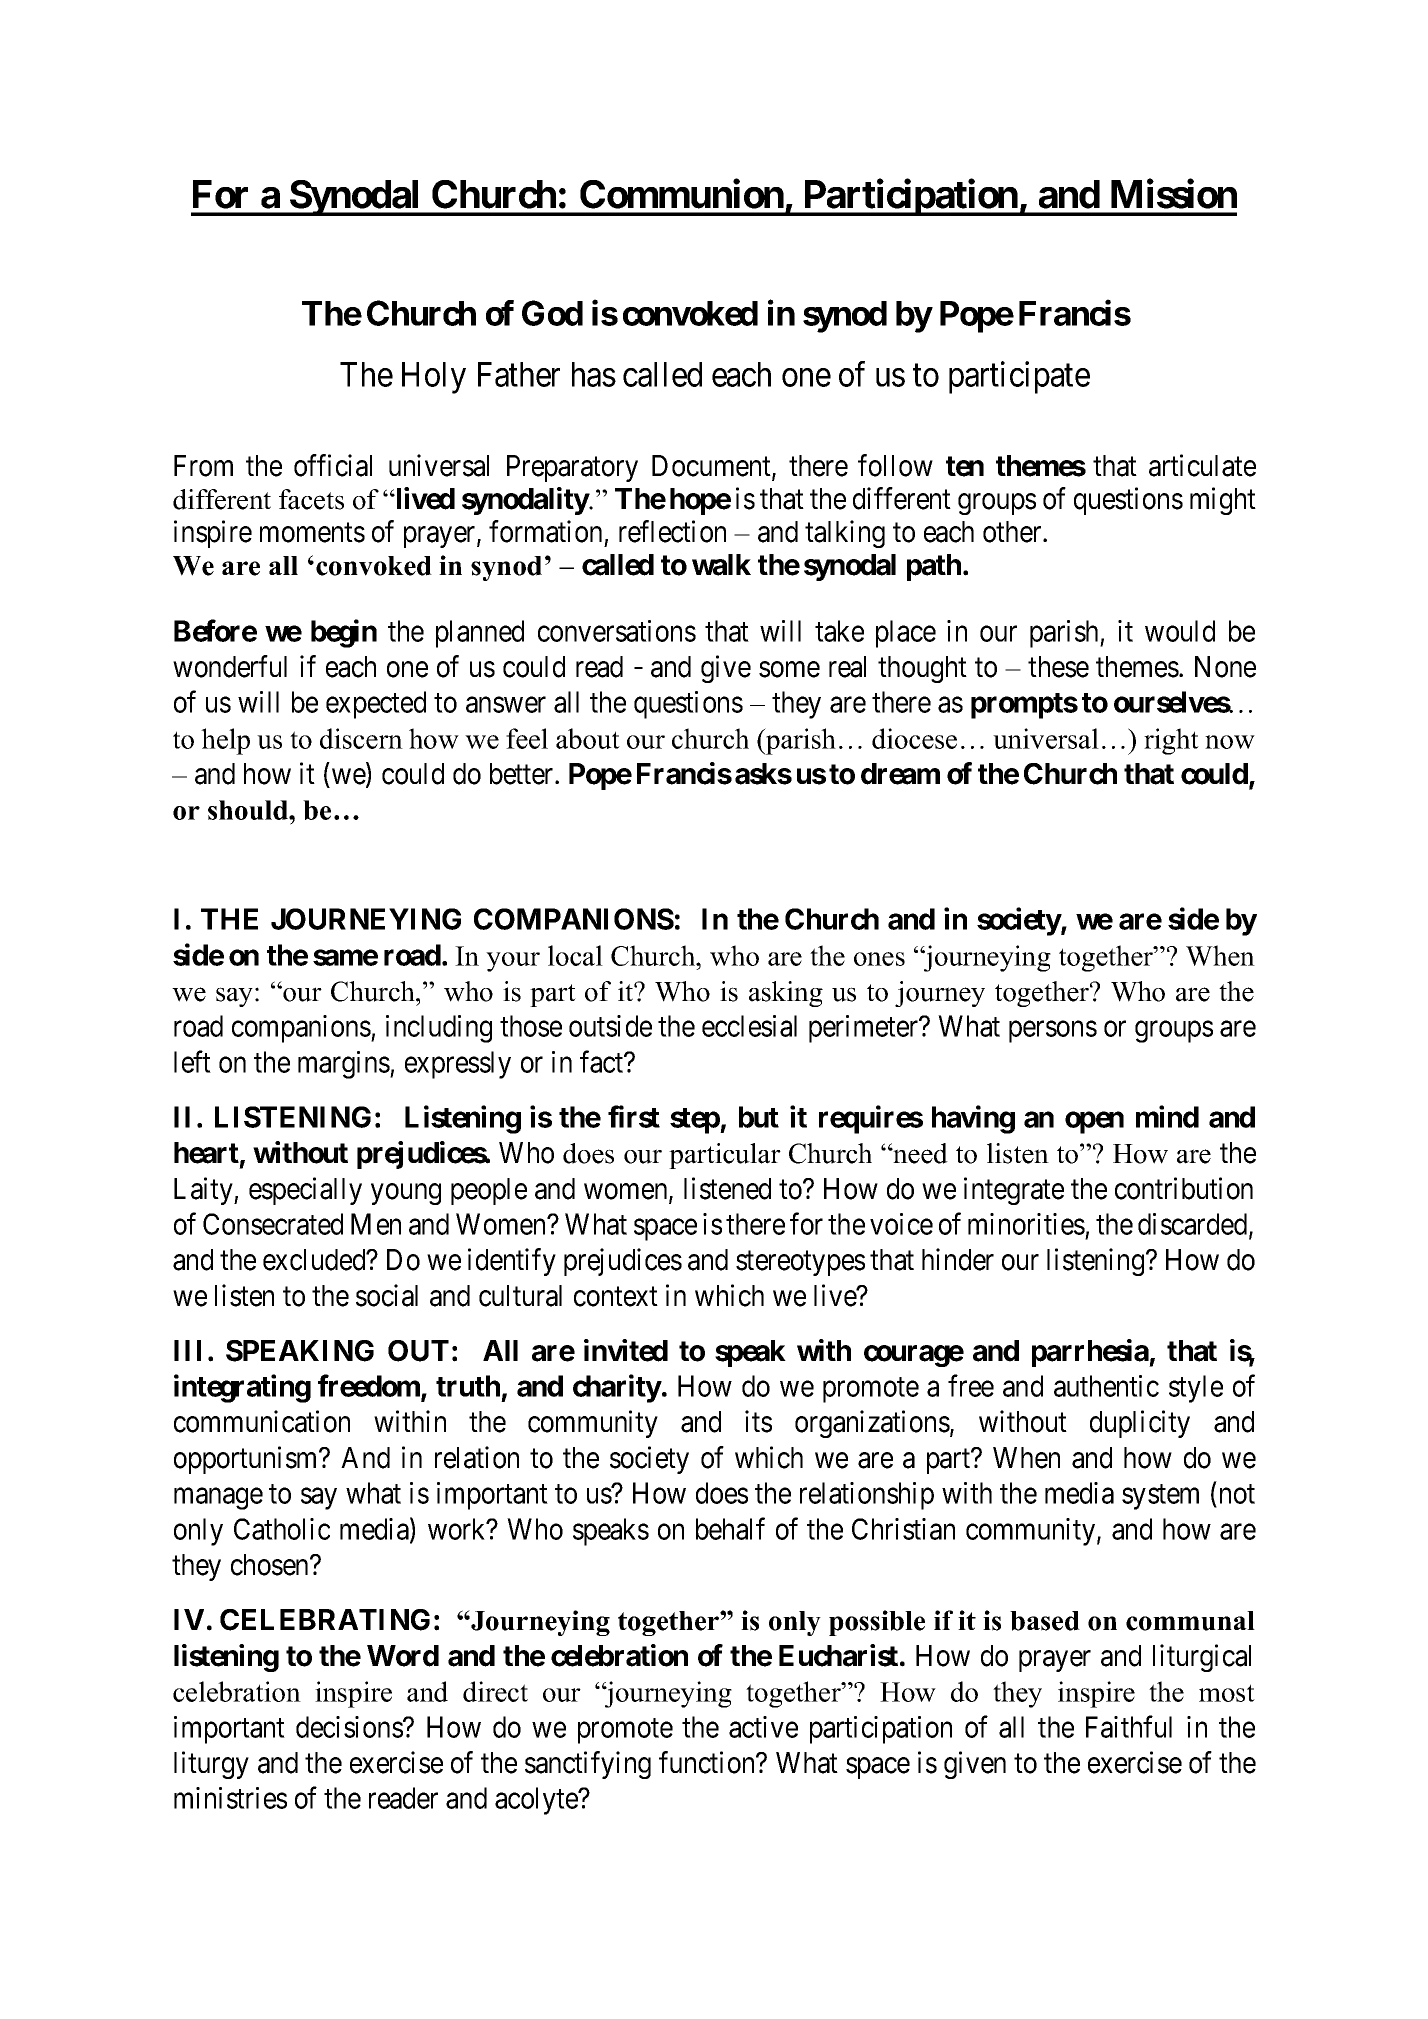  Describe the element at coordinates (763, 1727) in the document. I see `active` at that location.
